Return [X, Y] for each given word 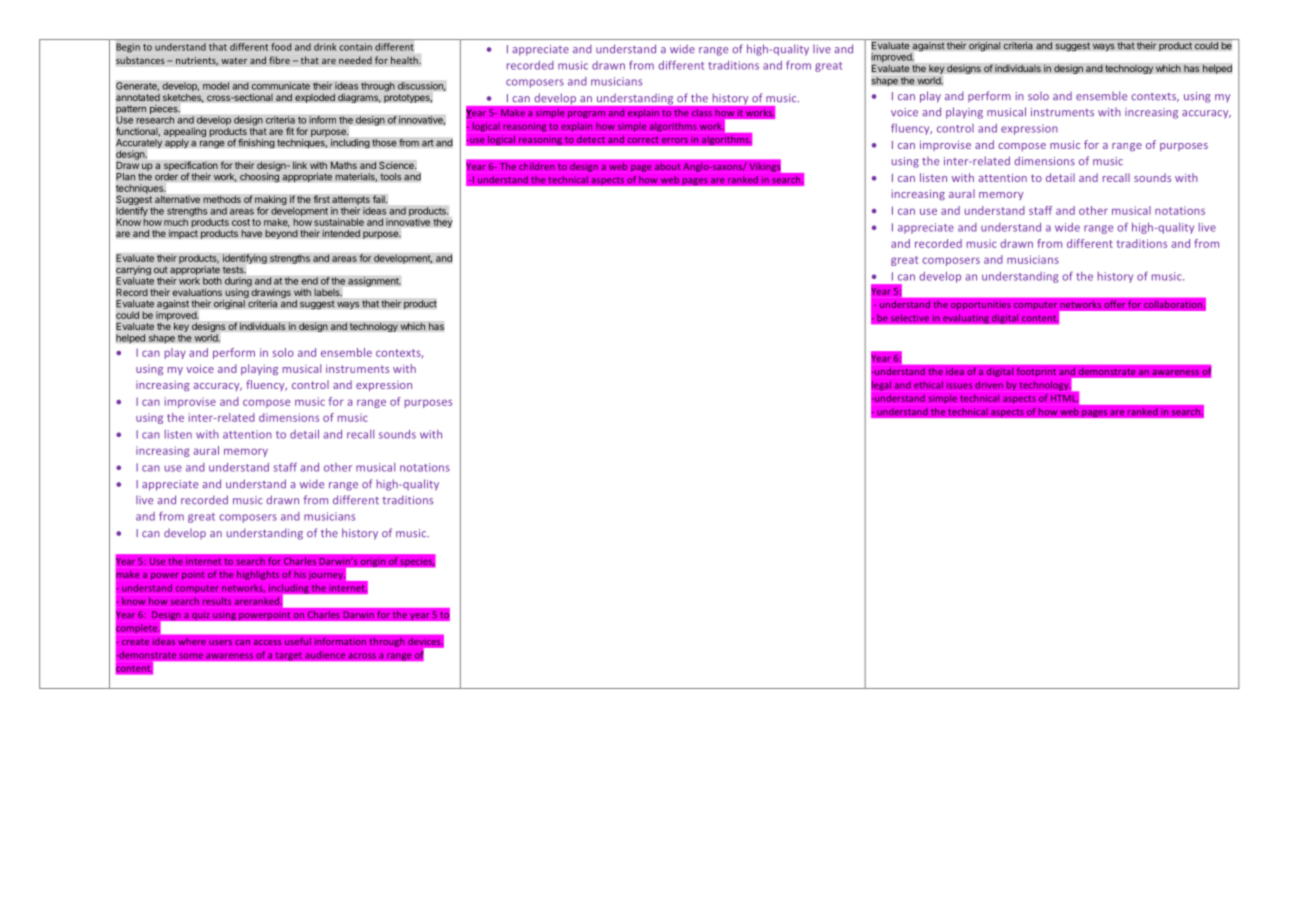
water [234, 60]
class [702, 112]
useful [298, 641]
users [220, 642]
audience [325, 655]
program [586, 114]
